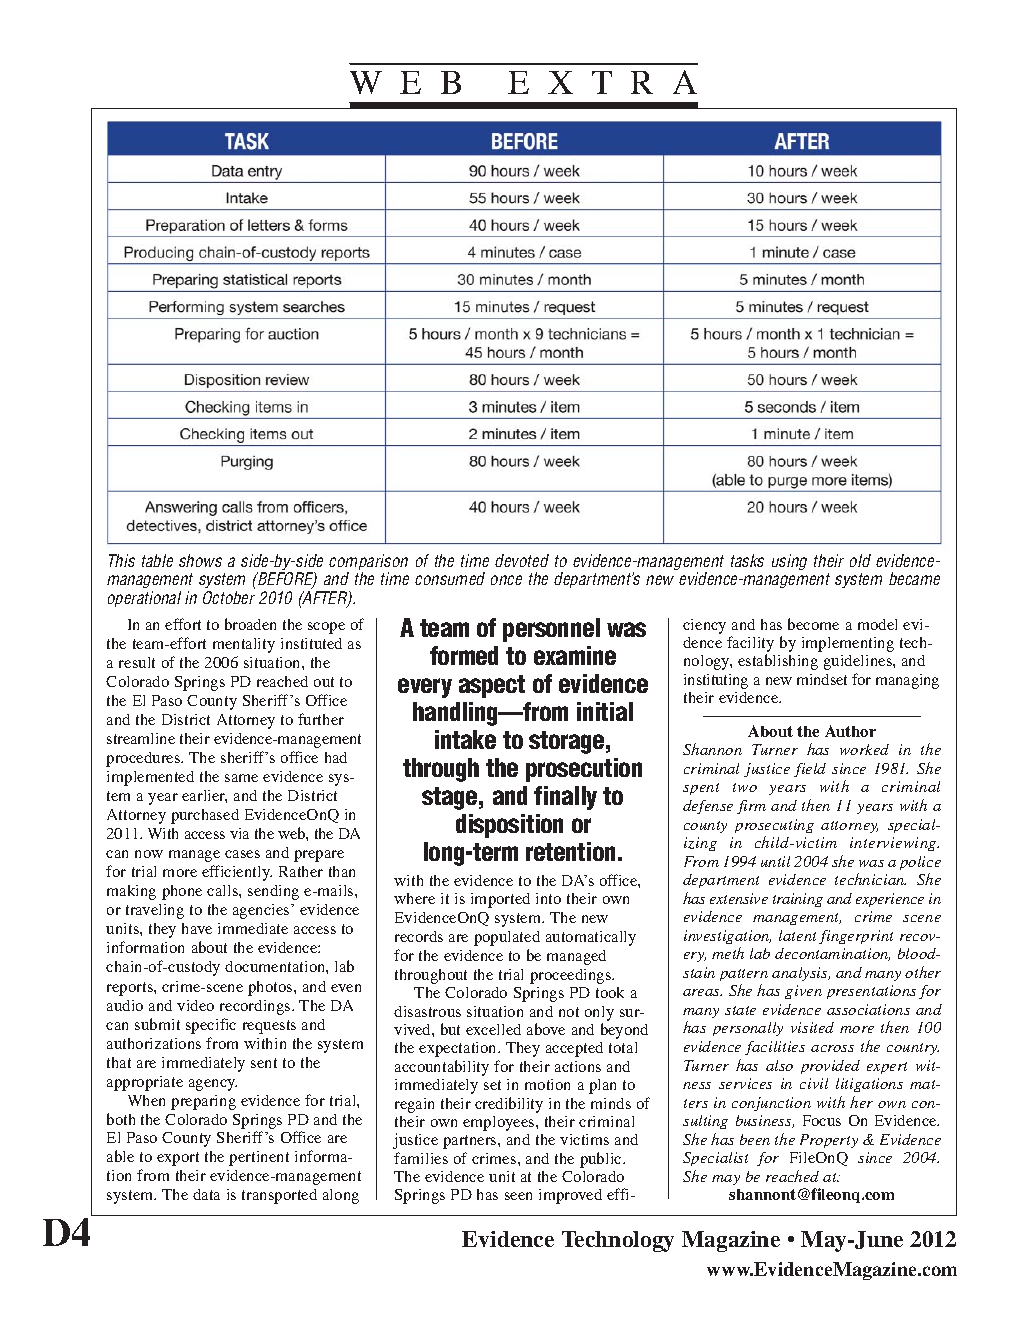 The width and height of the image is (1032, 1335). What do you see at coordinates (829, 1141) in the image?
I see `Property` at bounding box center [829, 1141].
